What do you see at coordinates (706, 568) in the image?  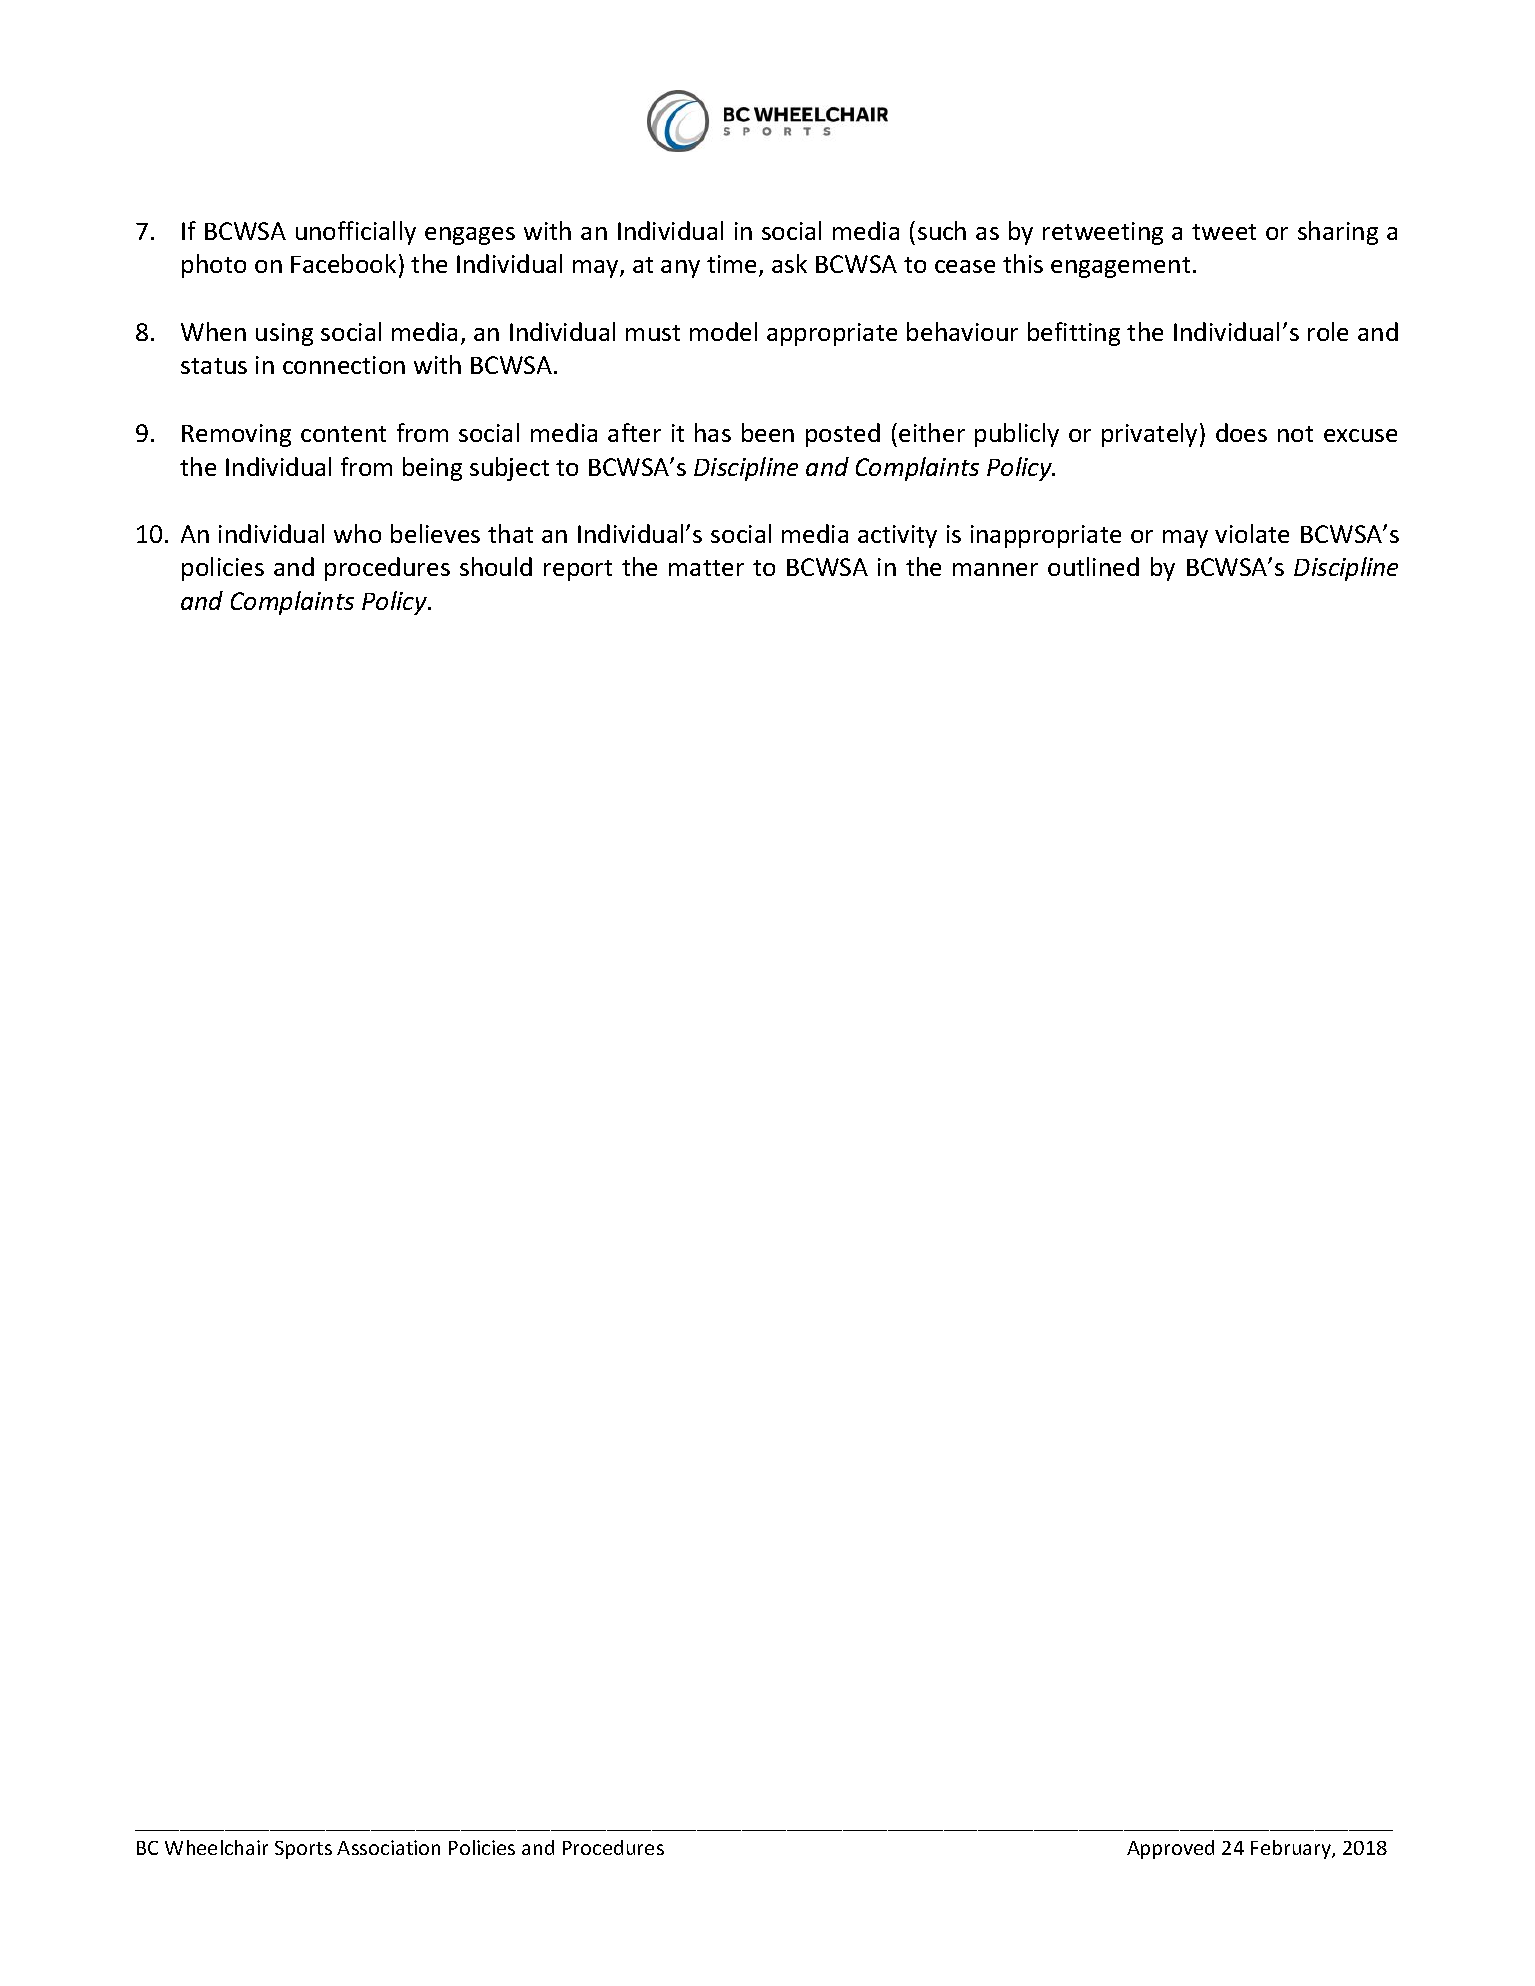 I see `matter` at bounding box center [706, 568].
